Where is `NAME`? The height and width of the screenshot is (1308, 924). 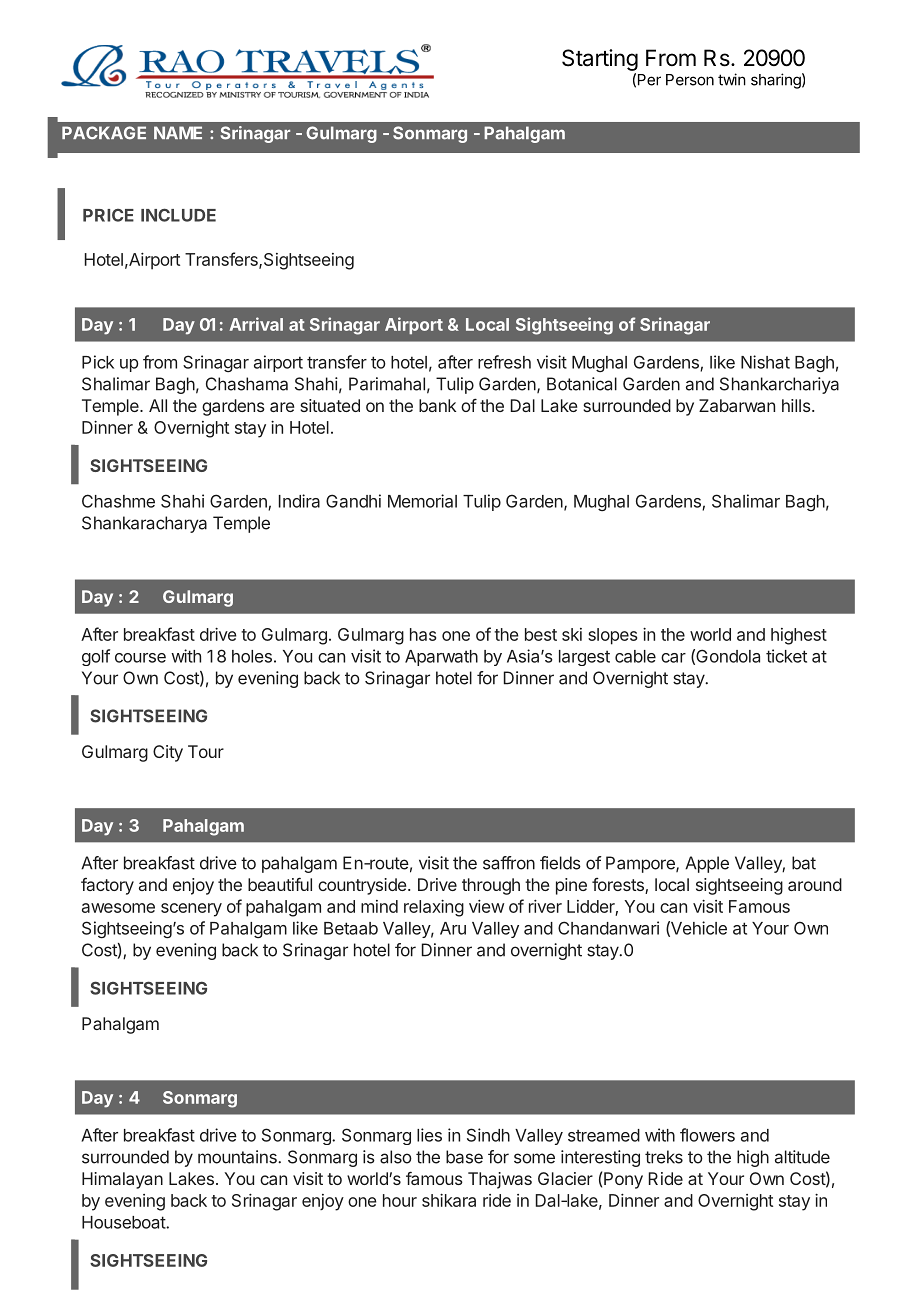 NAME is located at coordinates (178, 132).
